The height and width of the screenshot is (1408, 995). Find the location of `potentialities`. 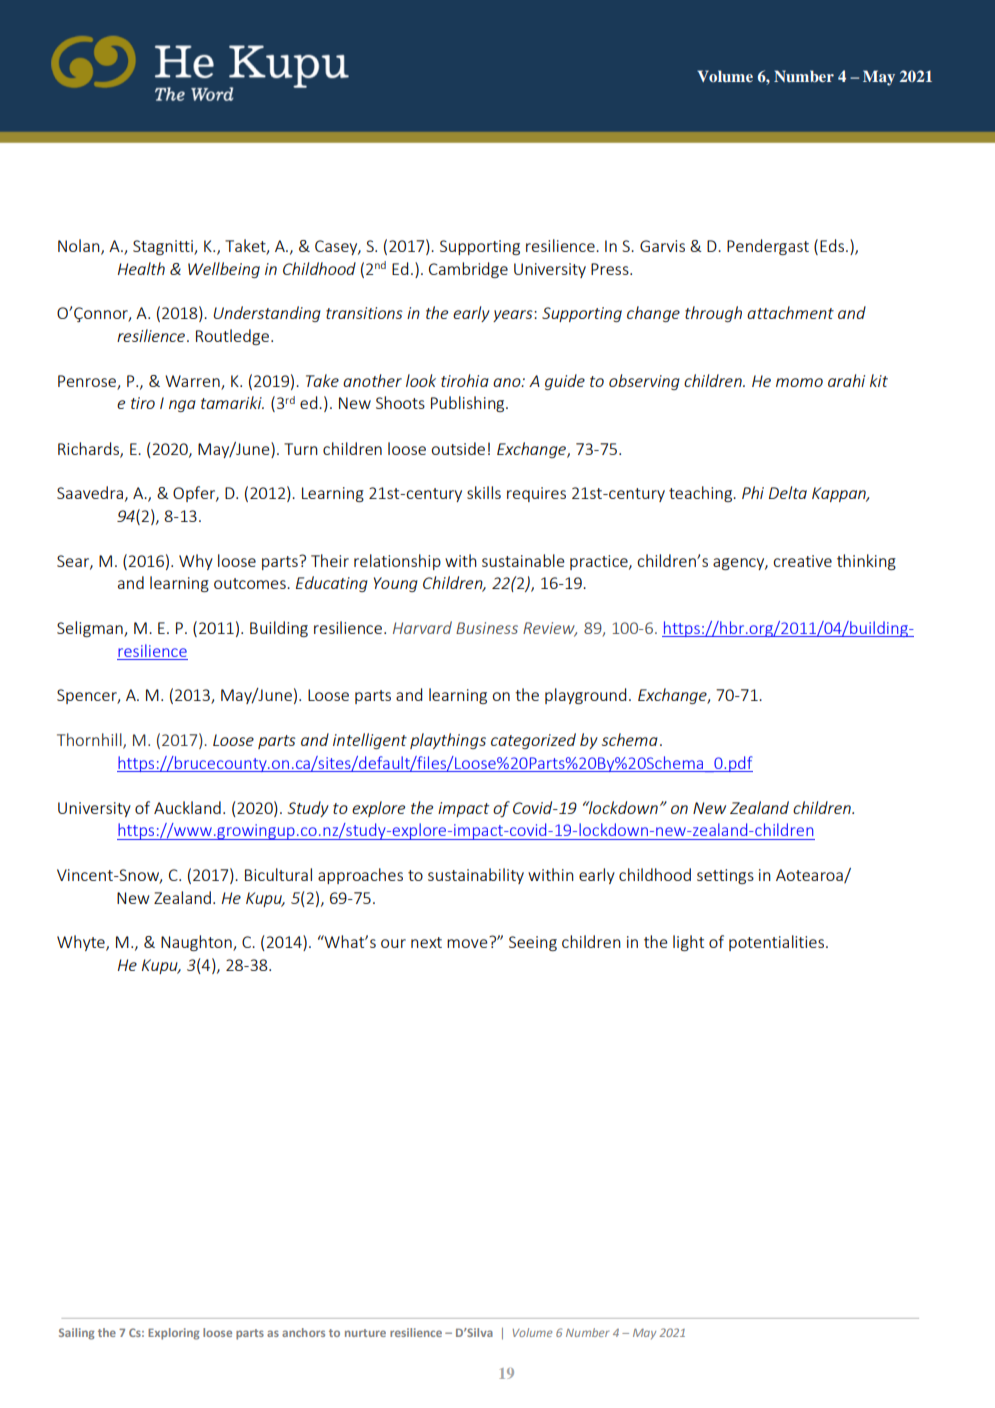

potentialities is located at coordinates (778, 943).
